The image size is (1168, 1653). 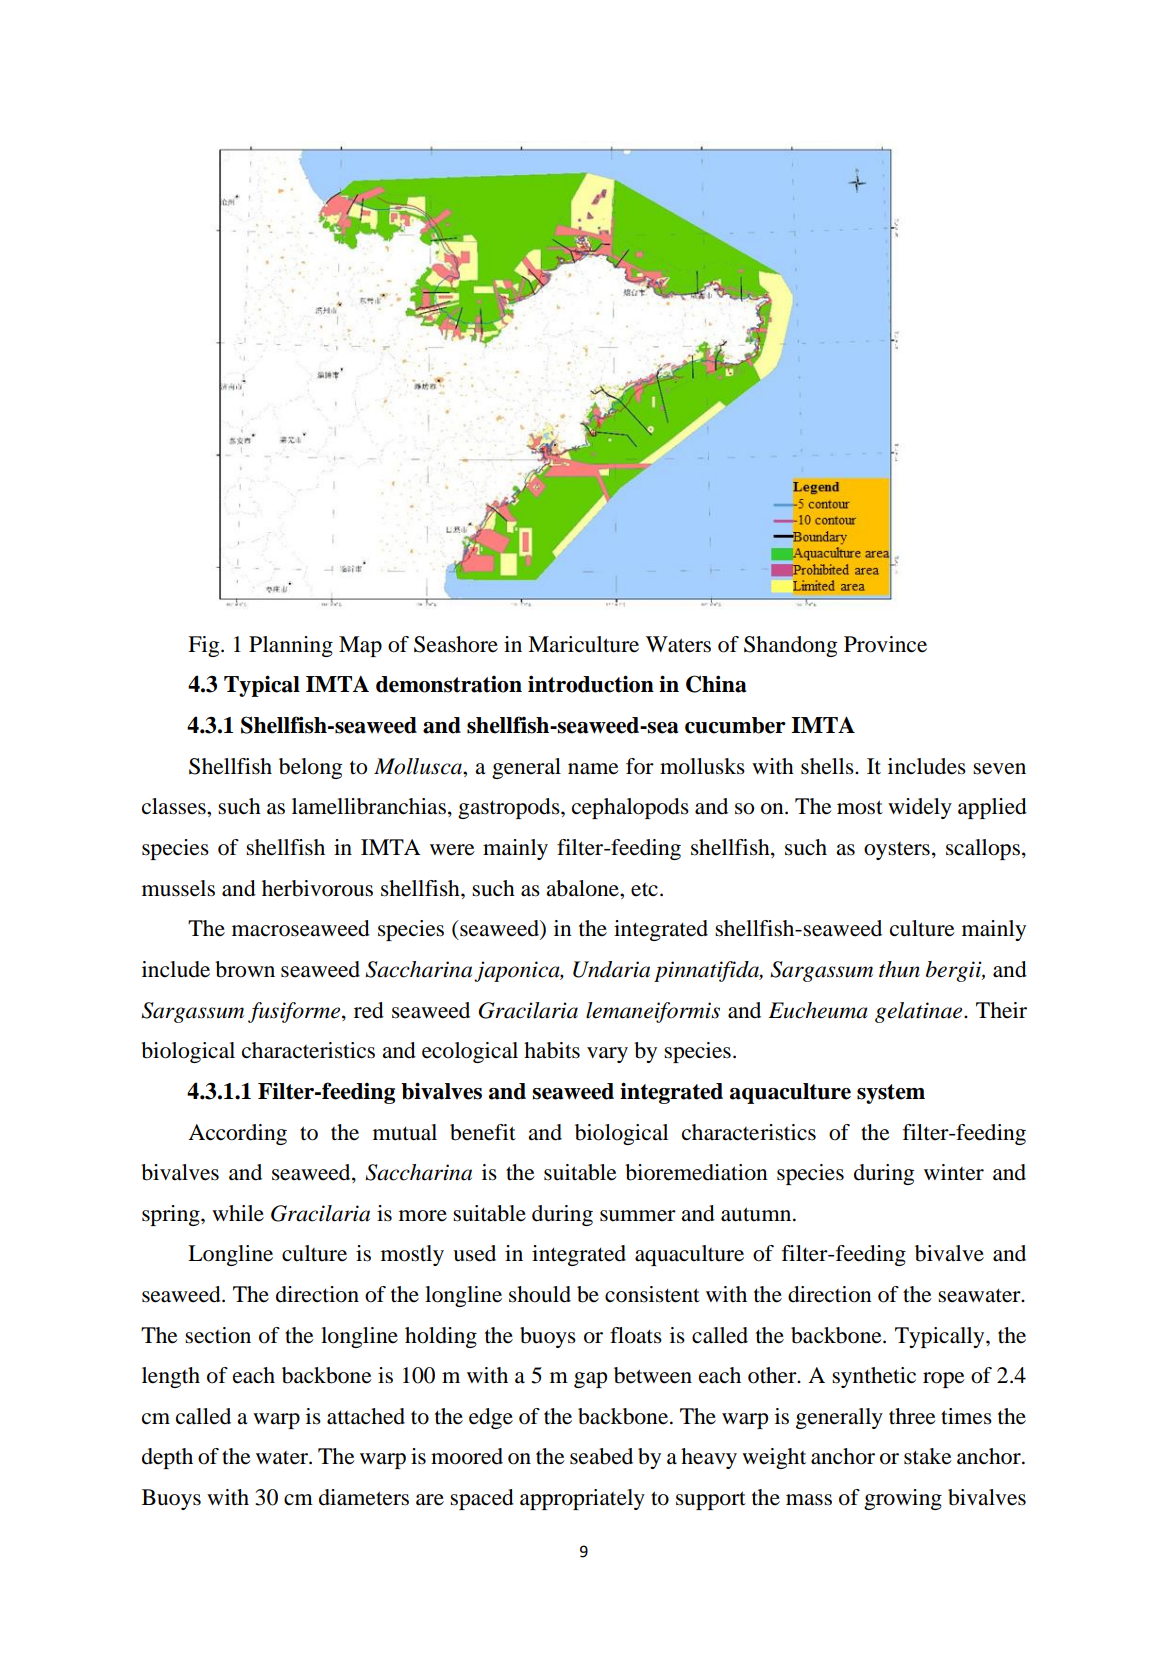 I want to click on Planning, so click(x=291, y=646).
